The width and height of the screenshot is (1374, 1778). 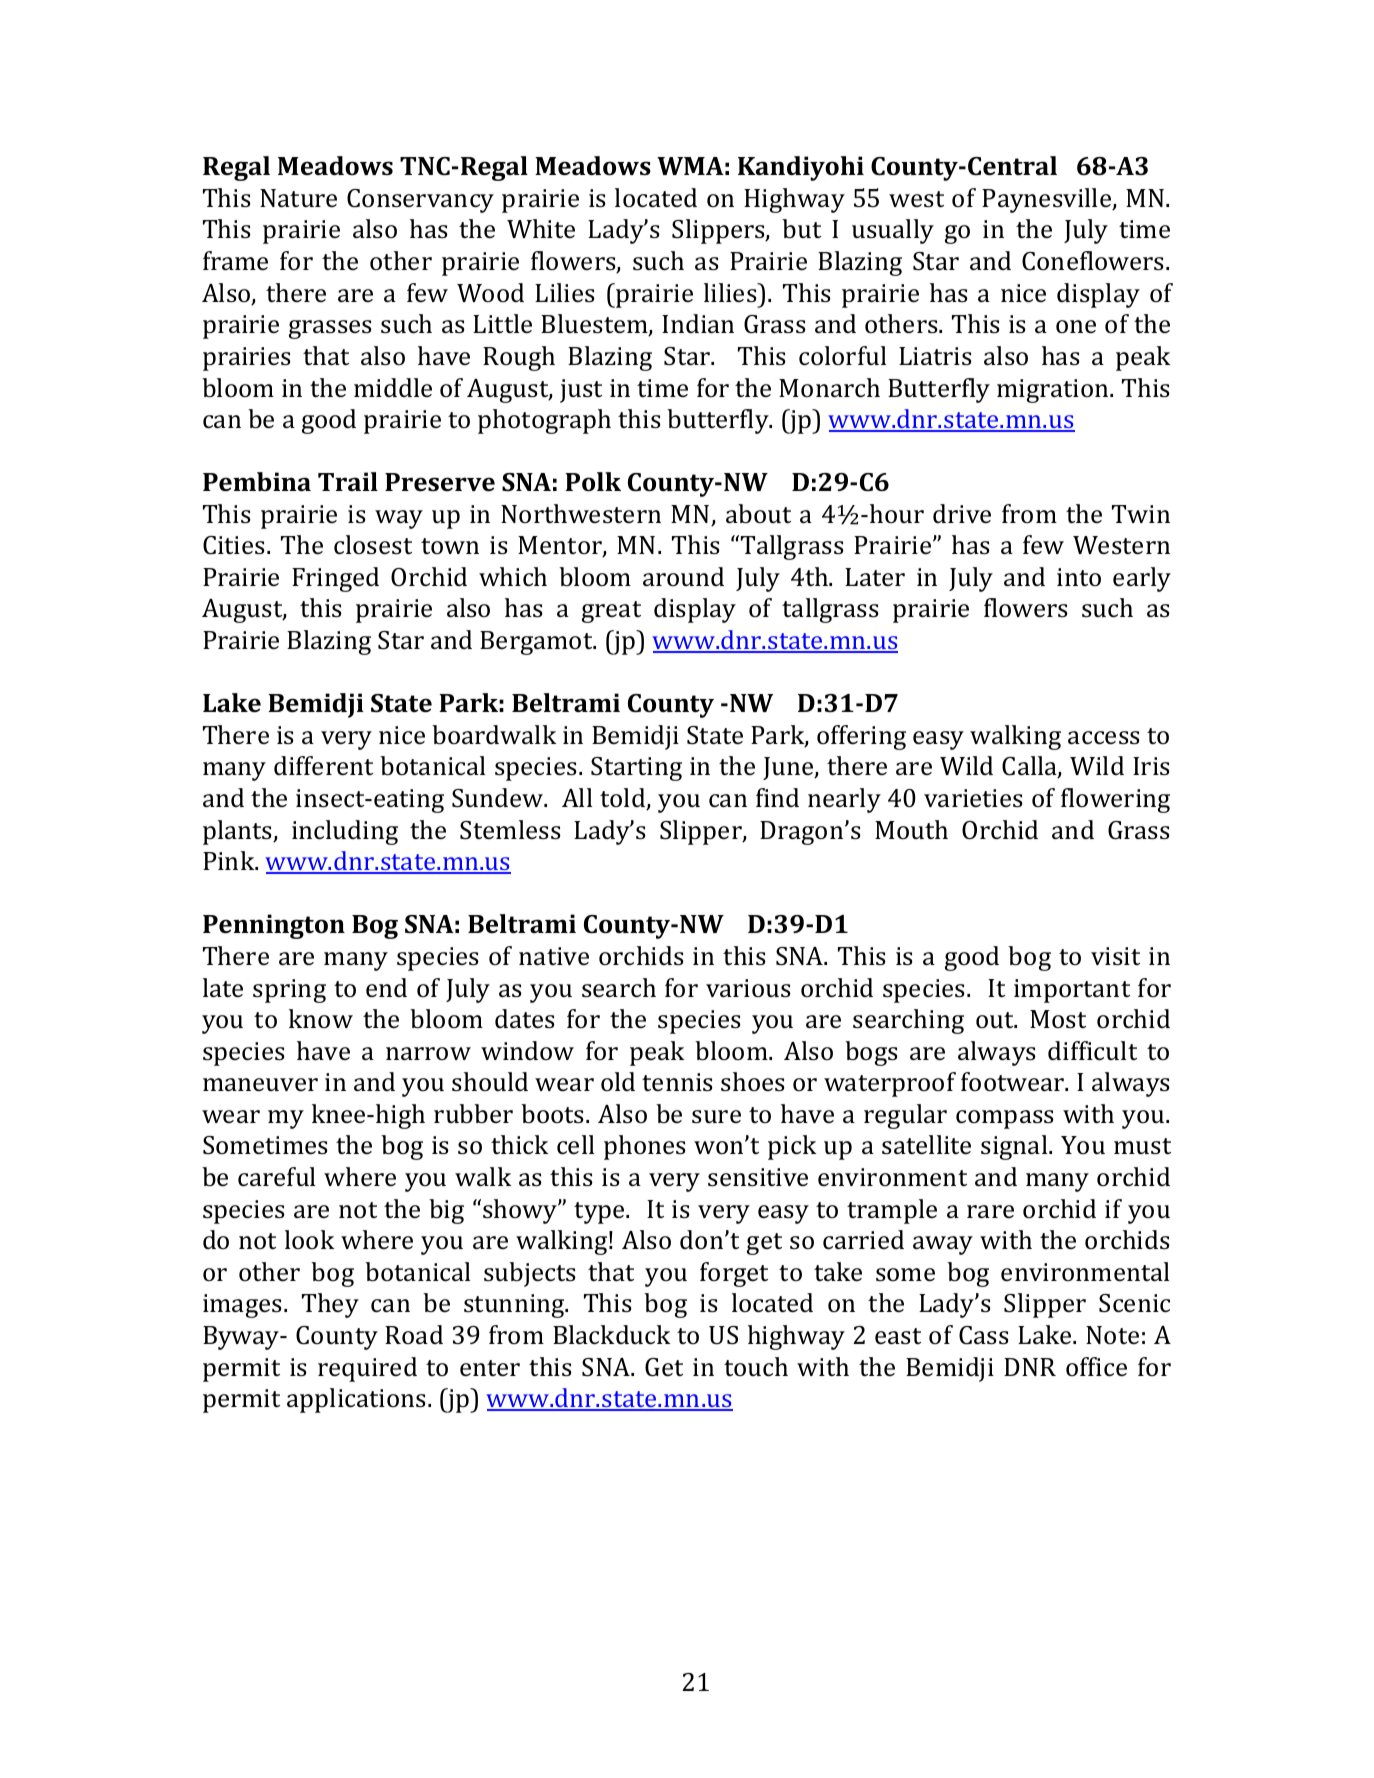 I want to click on different, so click(x=323, y=766).
